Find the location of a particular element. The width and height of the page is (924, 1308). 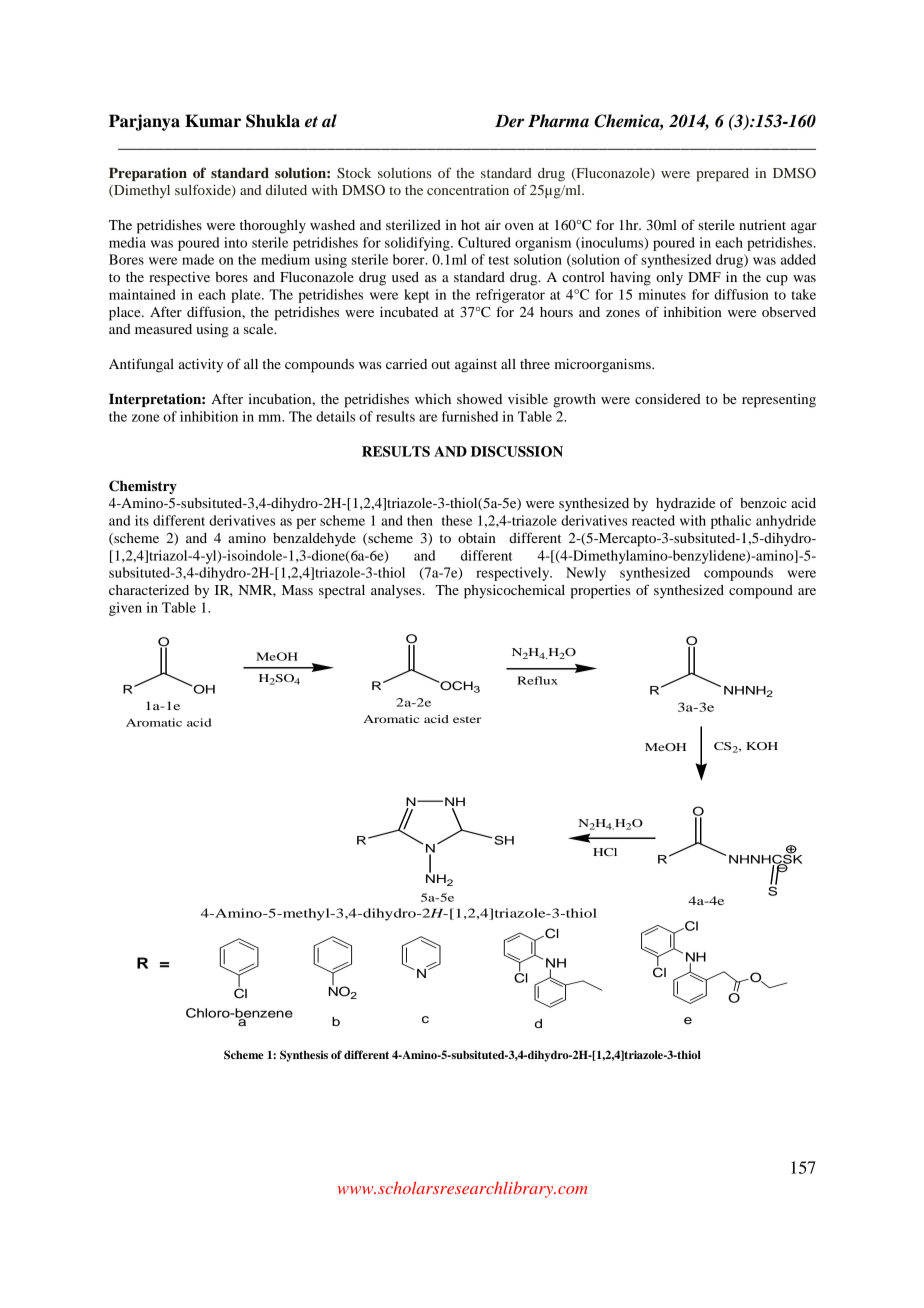

characterized is located at coordinates (149, 590).
